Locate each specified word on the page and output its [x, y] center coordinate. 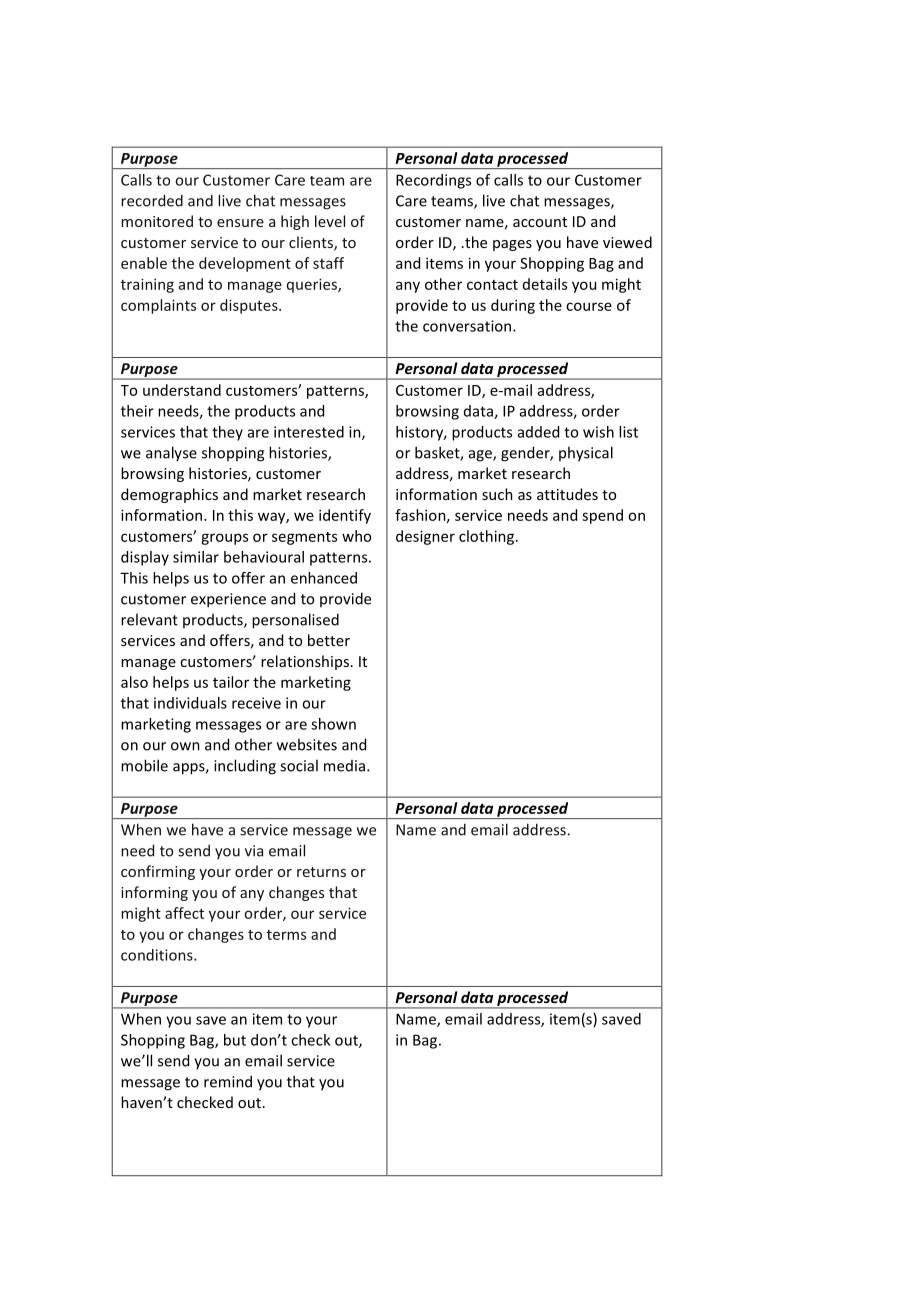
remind [228, 1081]
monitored [157, 221]
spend [602, 516]
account [540, 222]
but [235, 1040]
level [330, 221]
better [329, 640]
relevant [149, 619]
